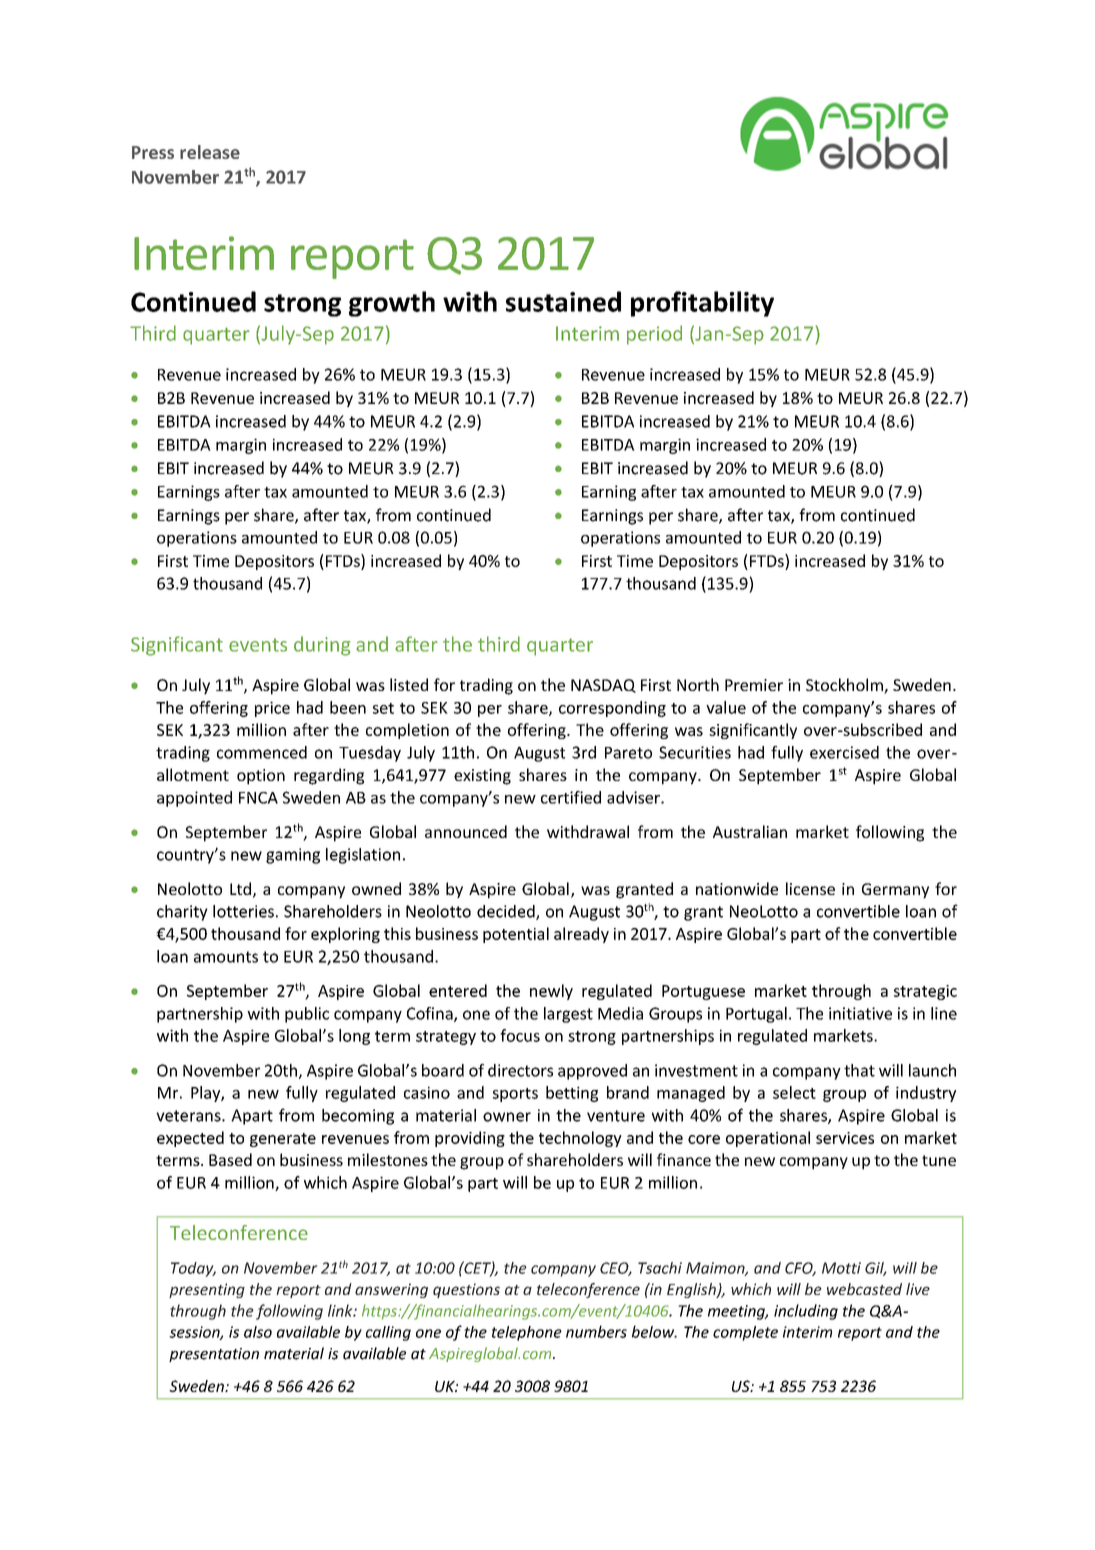  I want to click on that, so click(859, 1070).
